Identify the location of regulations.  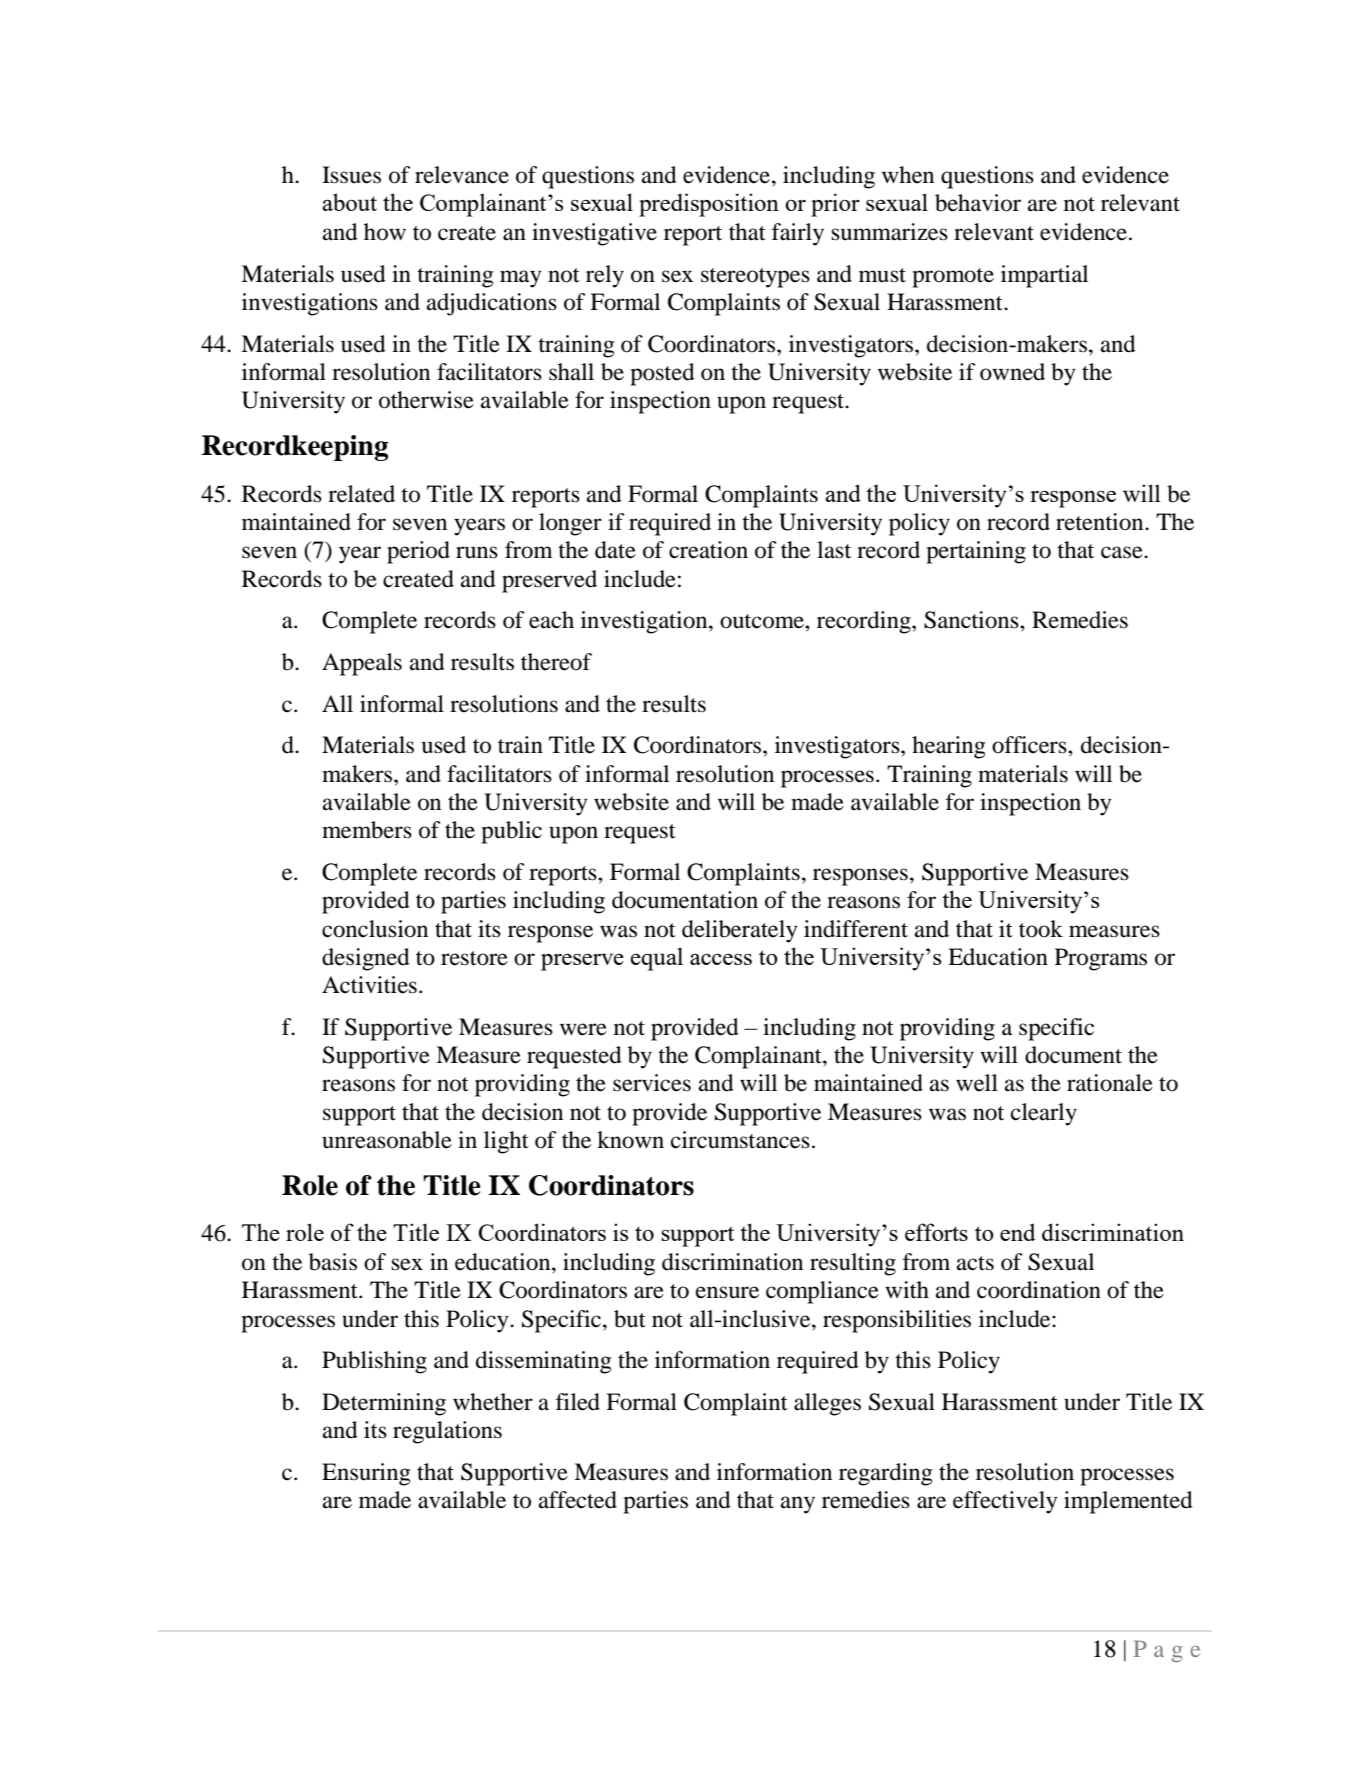
(447, 1432).
